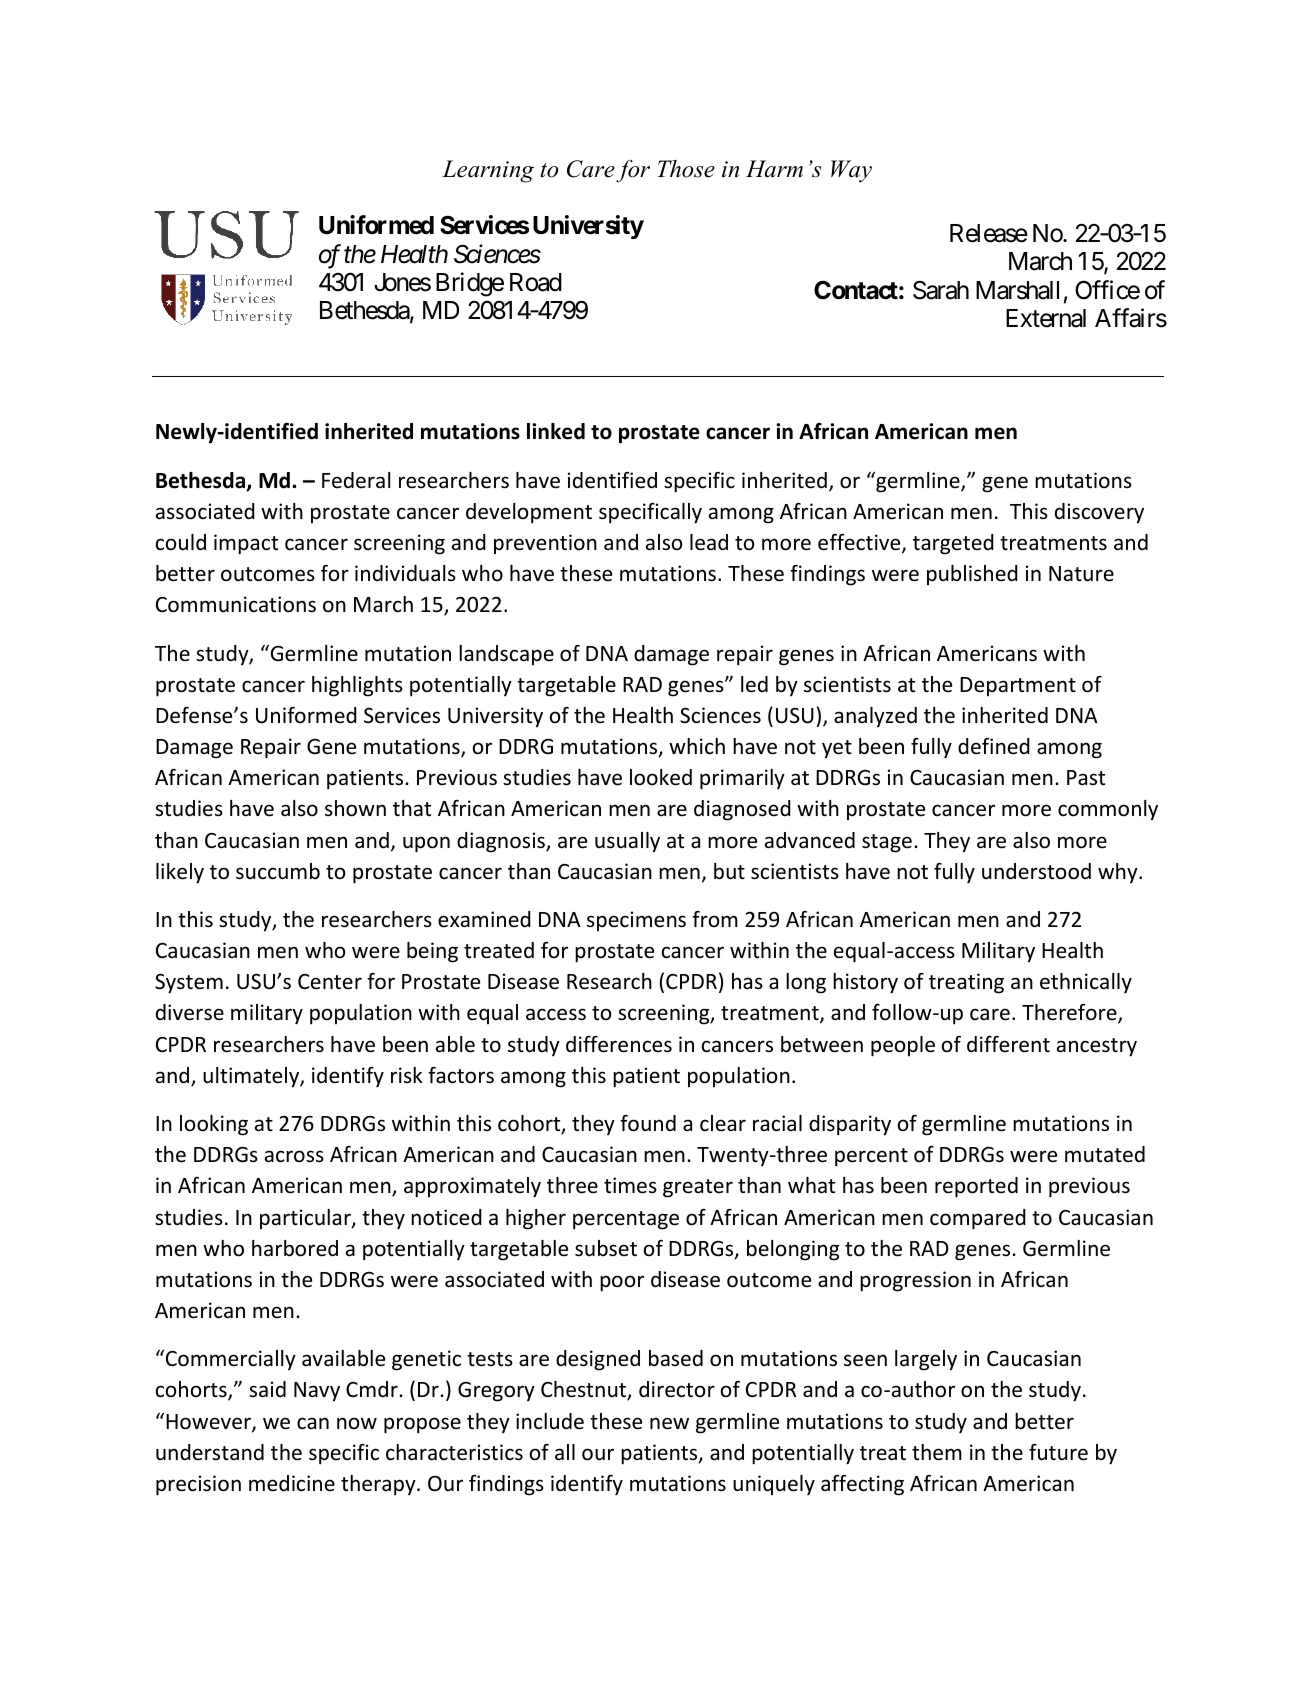 Image resolution: width=1315 pixels, height=1702 pixels. I want to click on medicine, so click(292, 1483).
